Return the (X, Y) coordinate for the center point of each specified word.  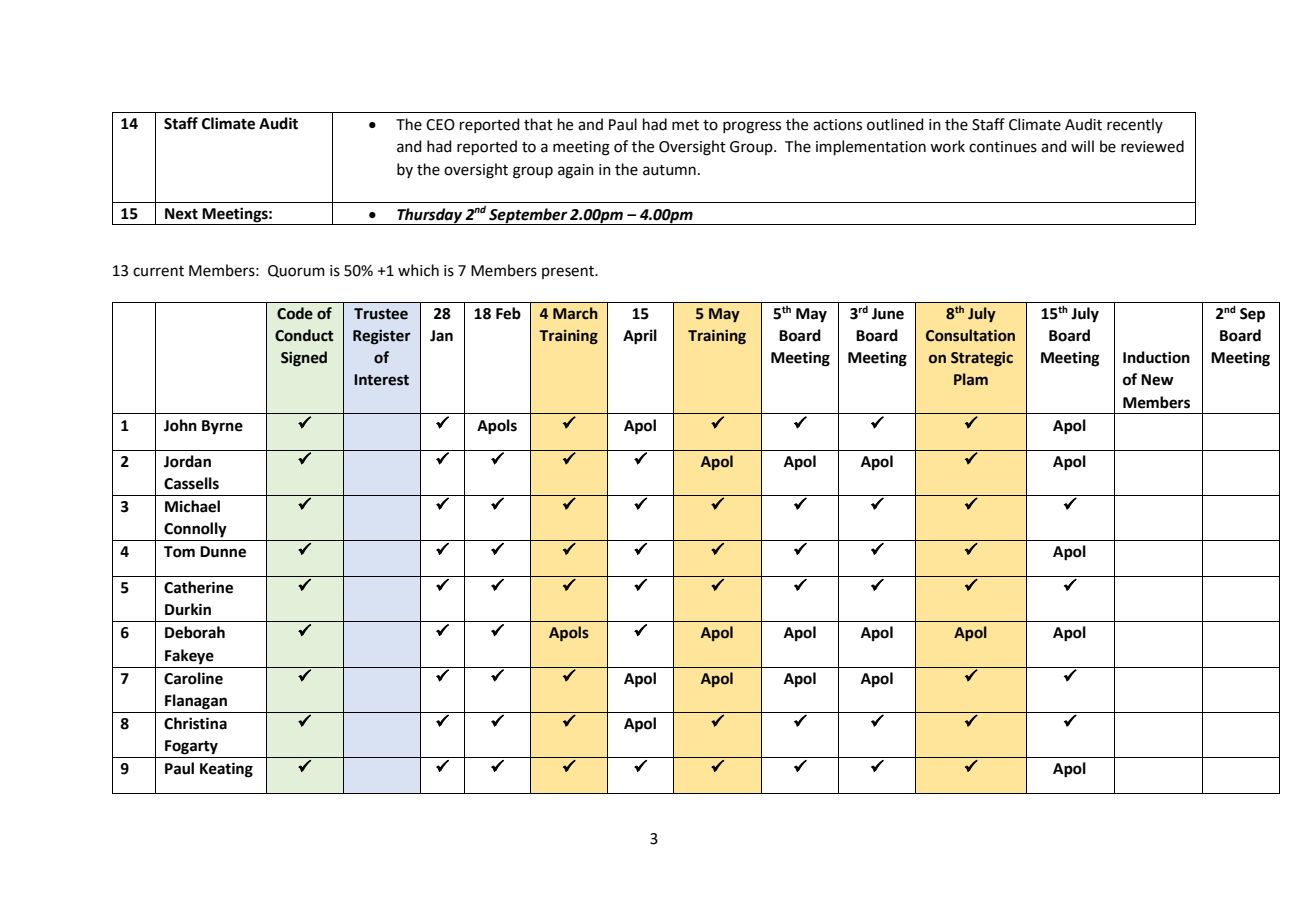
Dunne (223, 552)
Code (295, 313)
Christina (195, 723)
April (640, 337)
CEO (440, 125)
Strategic (982, 359)
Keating (226, 770)
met (685, 125)
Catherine (198, 587)
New (1157, 380)
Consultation (970, 335)
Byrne (222, 427)
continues (1003, 147)
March (575, 313)
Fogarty (191, 747)
